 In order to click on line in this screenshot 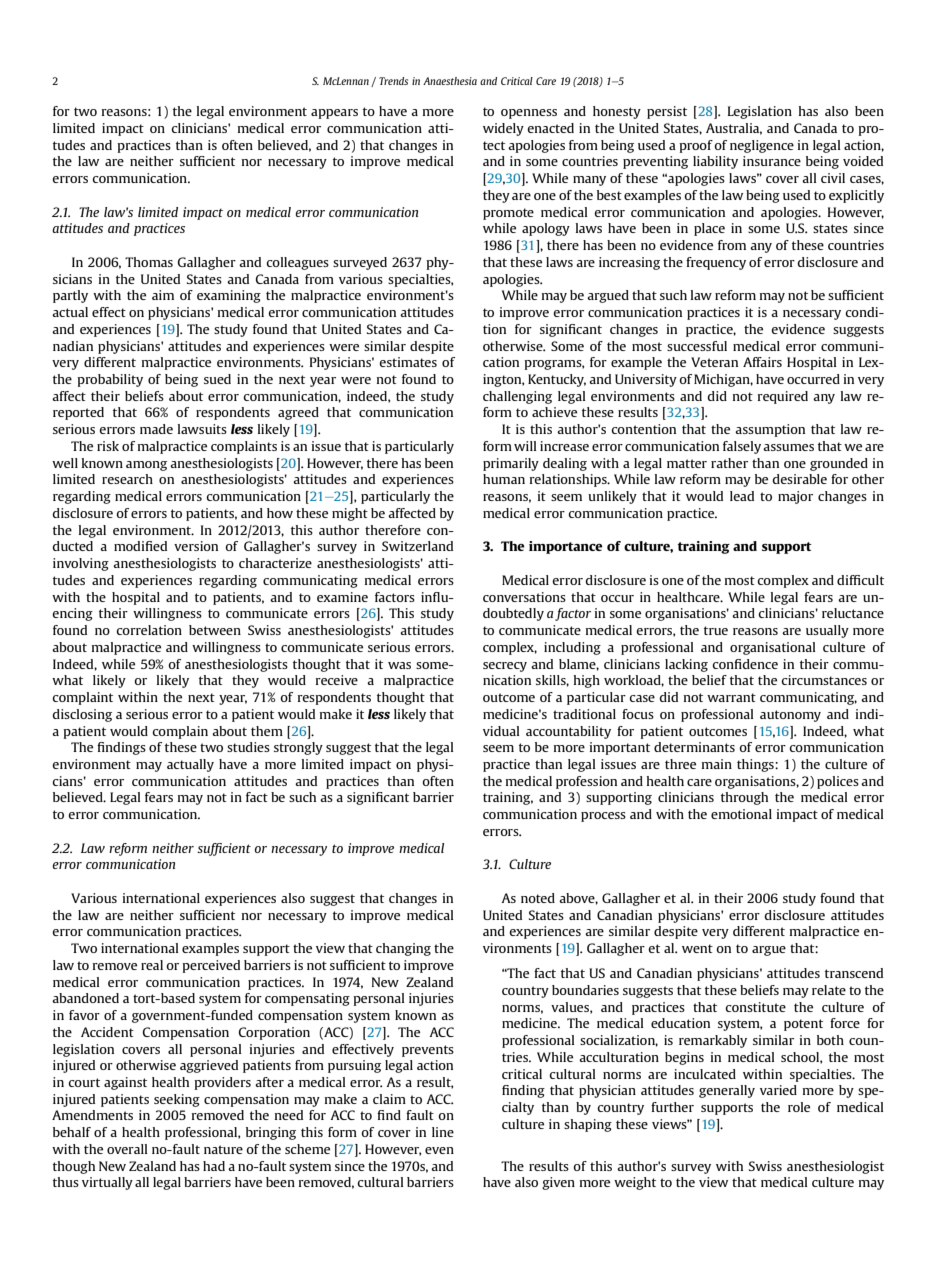, I will do `click(443, 1132)`.
